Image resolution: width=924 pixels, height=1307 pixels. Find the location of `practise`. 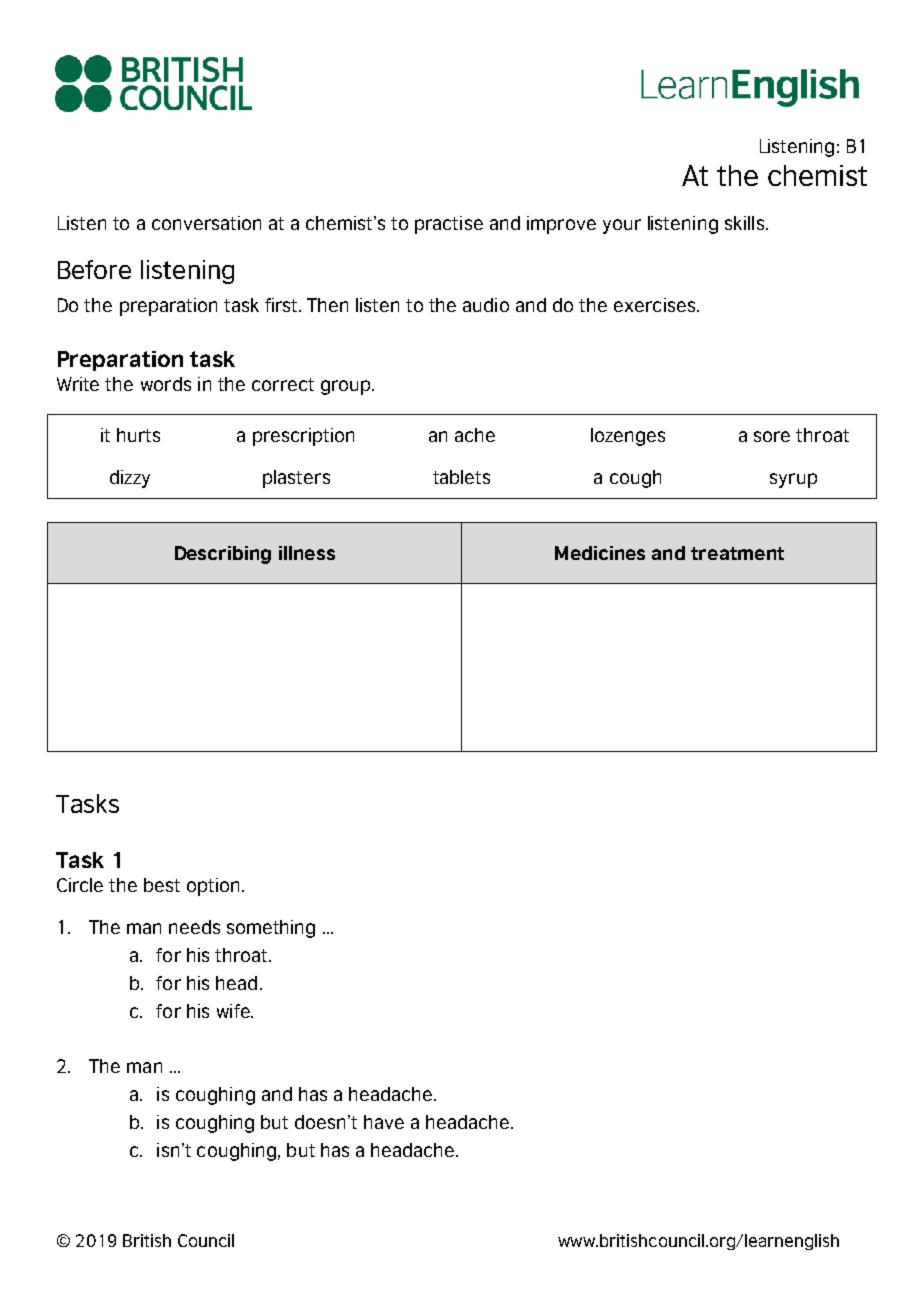

practise is located at coordinates (449, 225).
